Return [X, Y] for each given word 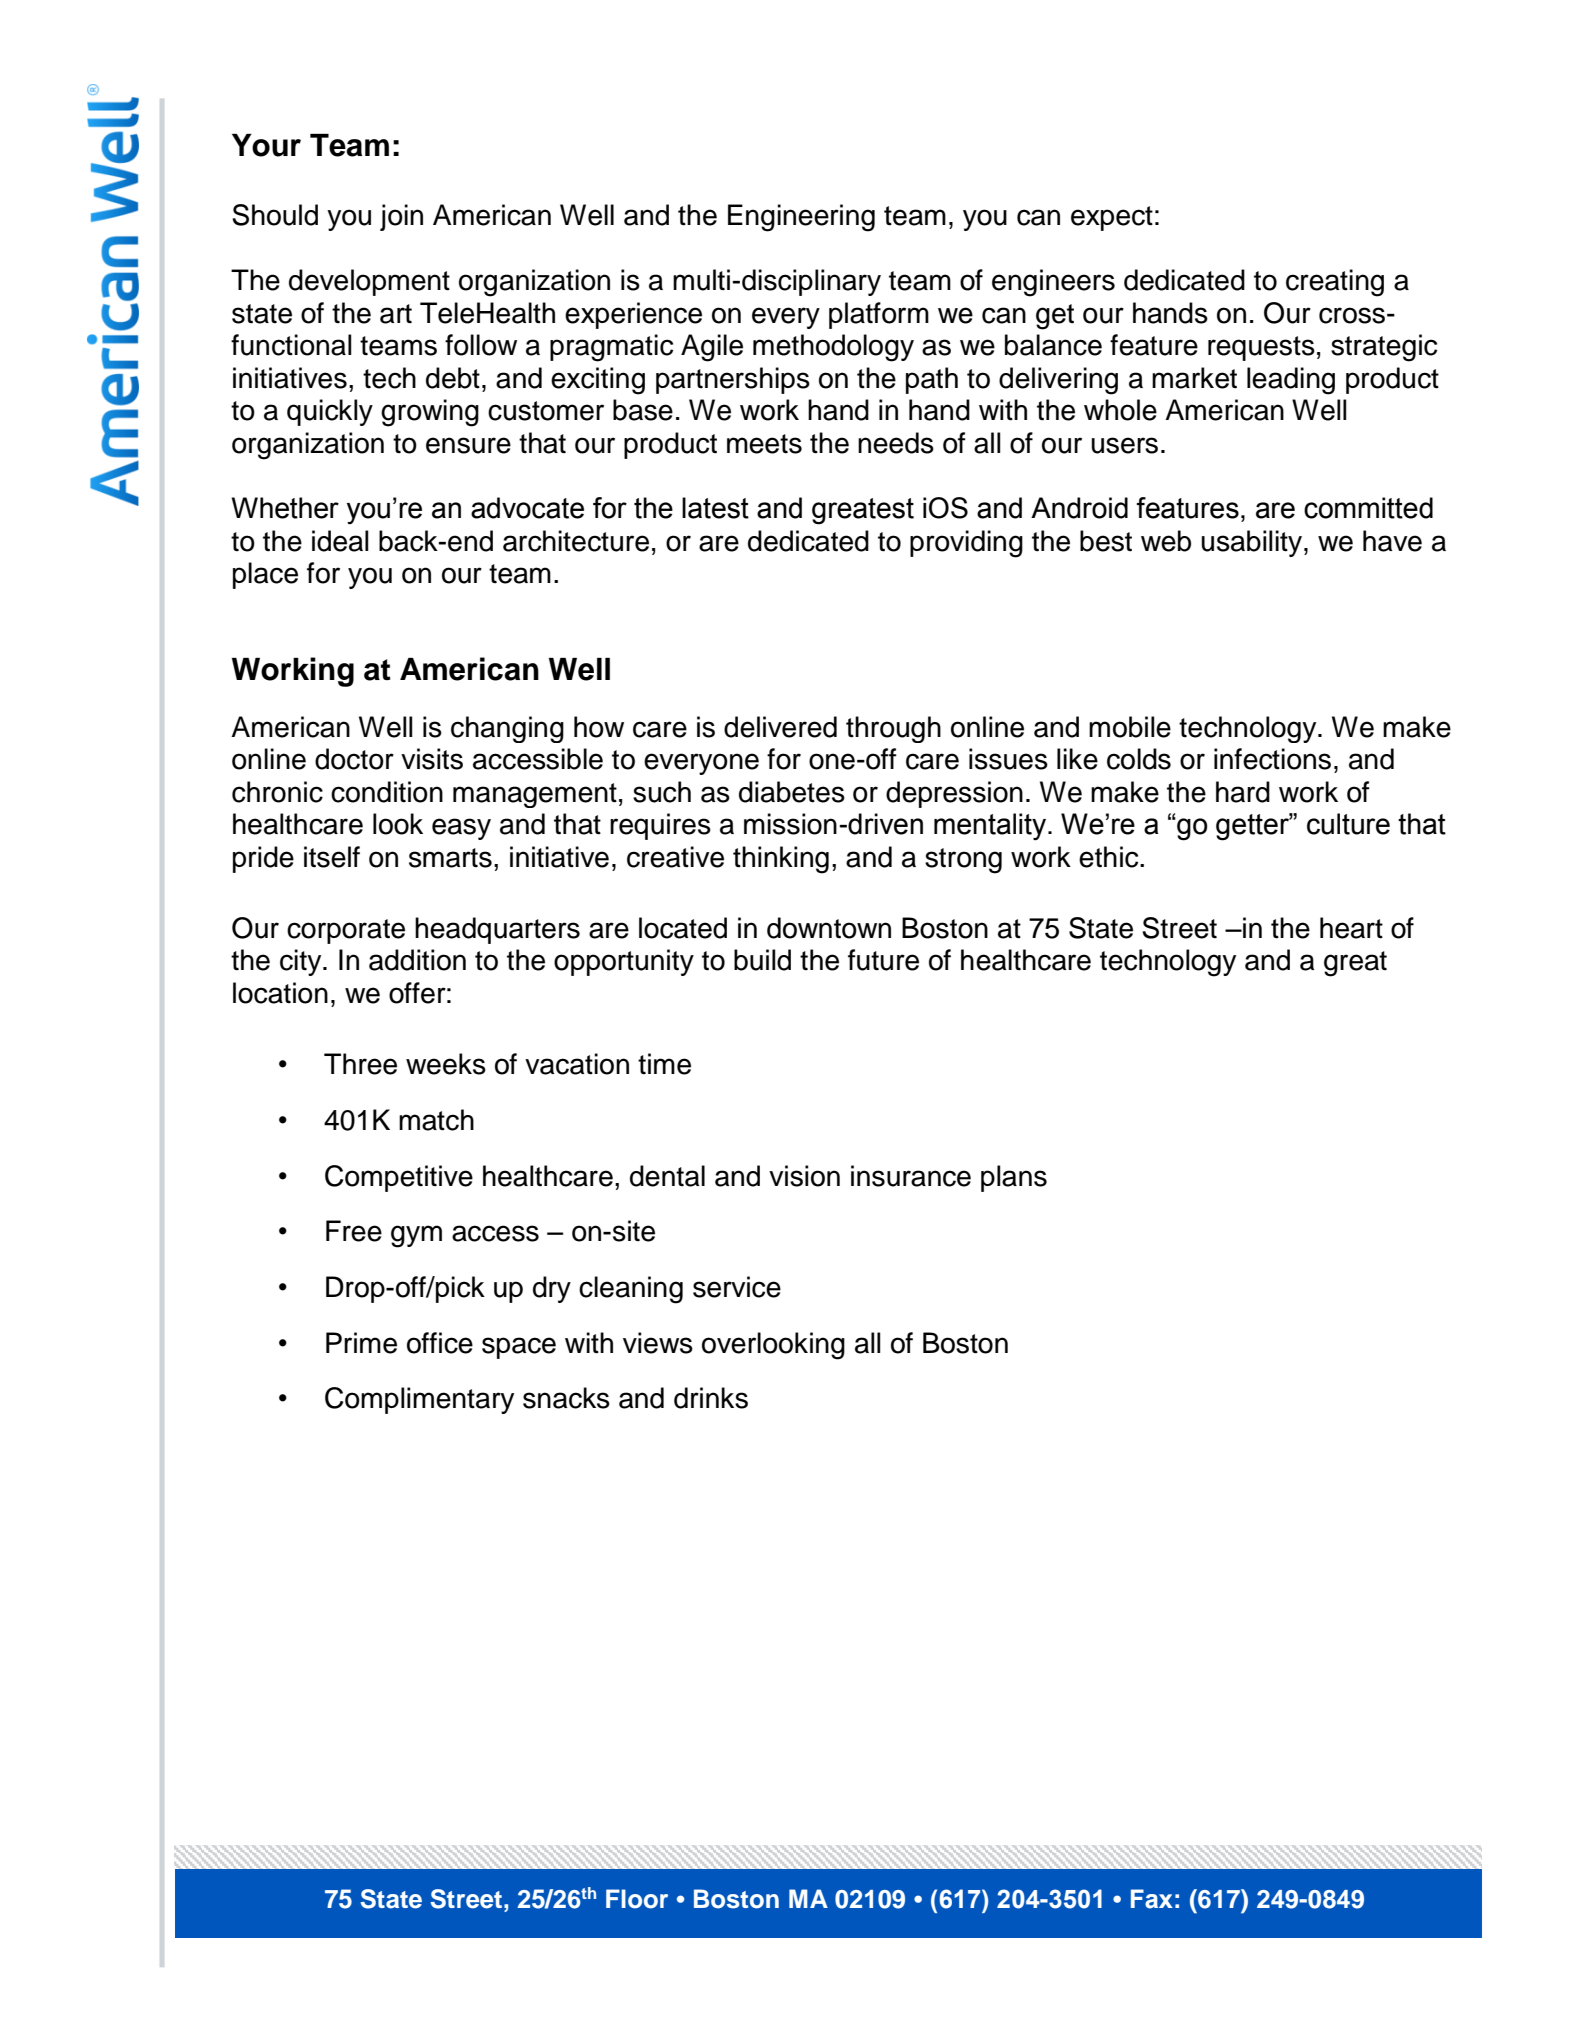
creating [1335, 283]
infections [1272, 759]
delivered [780, 727]
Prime [361, 1343]
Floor [637, 1899]
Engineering [801, 218]
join [401, 217]
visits [432, 759]
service [737, 1287]
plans [1014, 1178]
